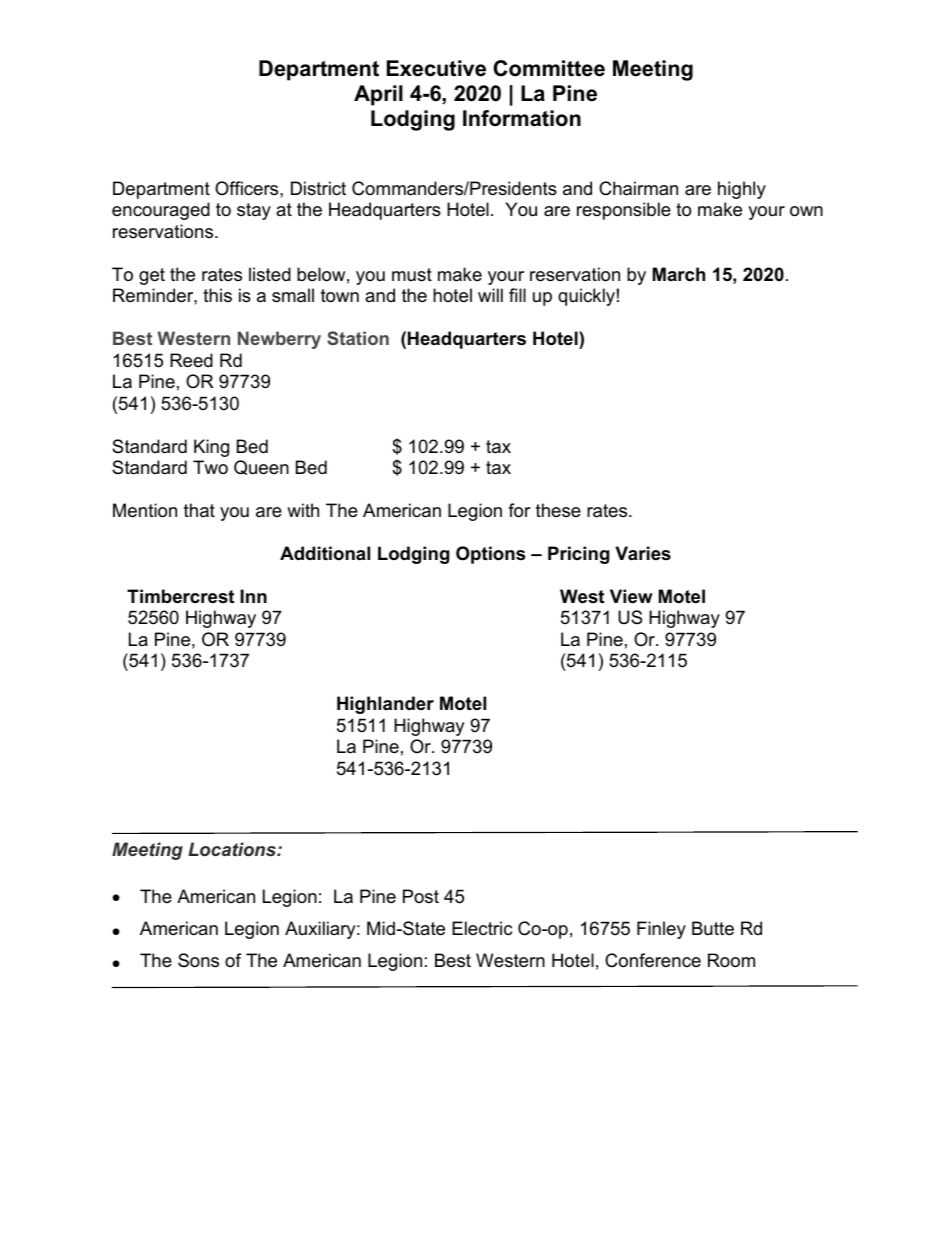  What do you see at coordinates (549, 68) in the screenshot?
I see `Committee` at bounding box center [549, 68].
